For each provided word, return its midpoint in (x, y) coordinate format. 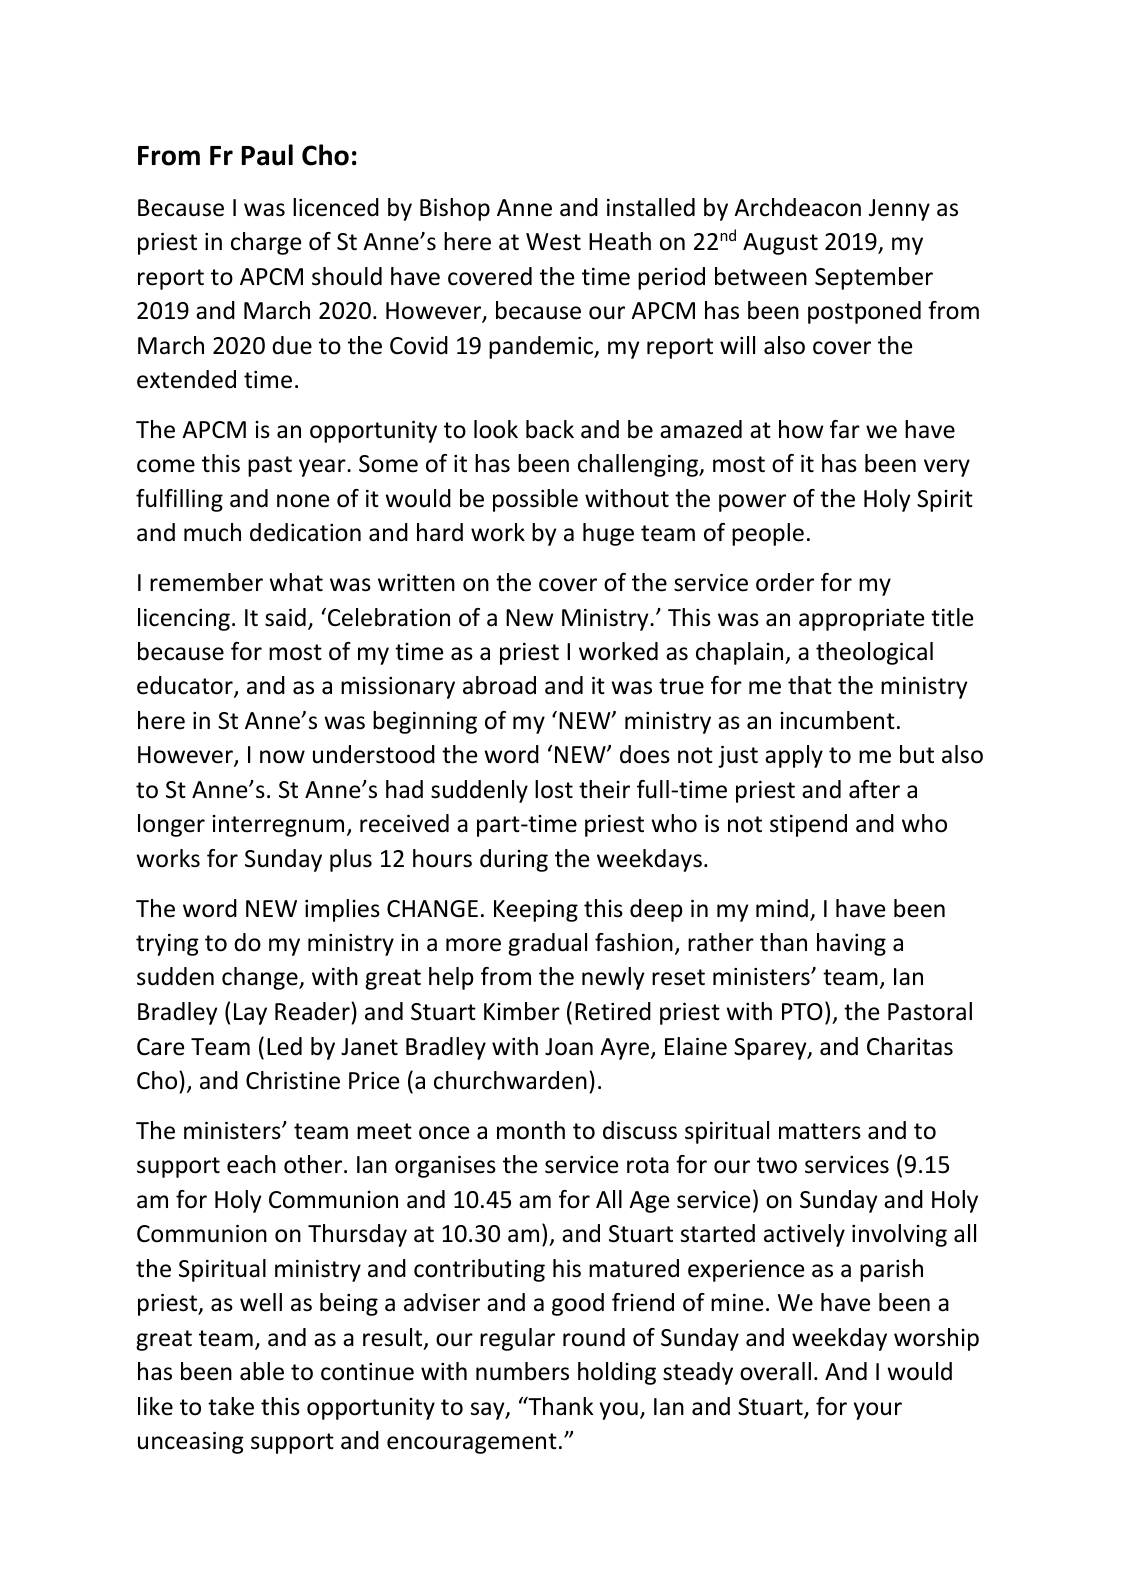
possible (535, 500)
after (874, 789)
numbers (522, 1371)
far (845, 429)
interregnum (278, 826)
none (303, 501)
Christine (293, 1080)
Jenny (899, 210)
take (231, 1406)
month (531, 1130)
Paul (267, 155)
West (553, 242)
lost (554, 789)
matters (820, 1131)
